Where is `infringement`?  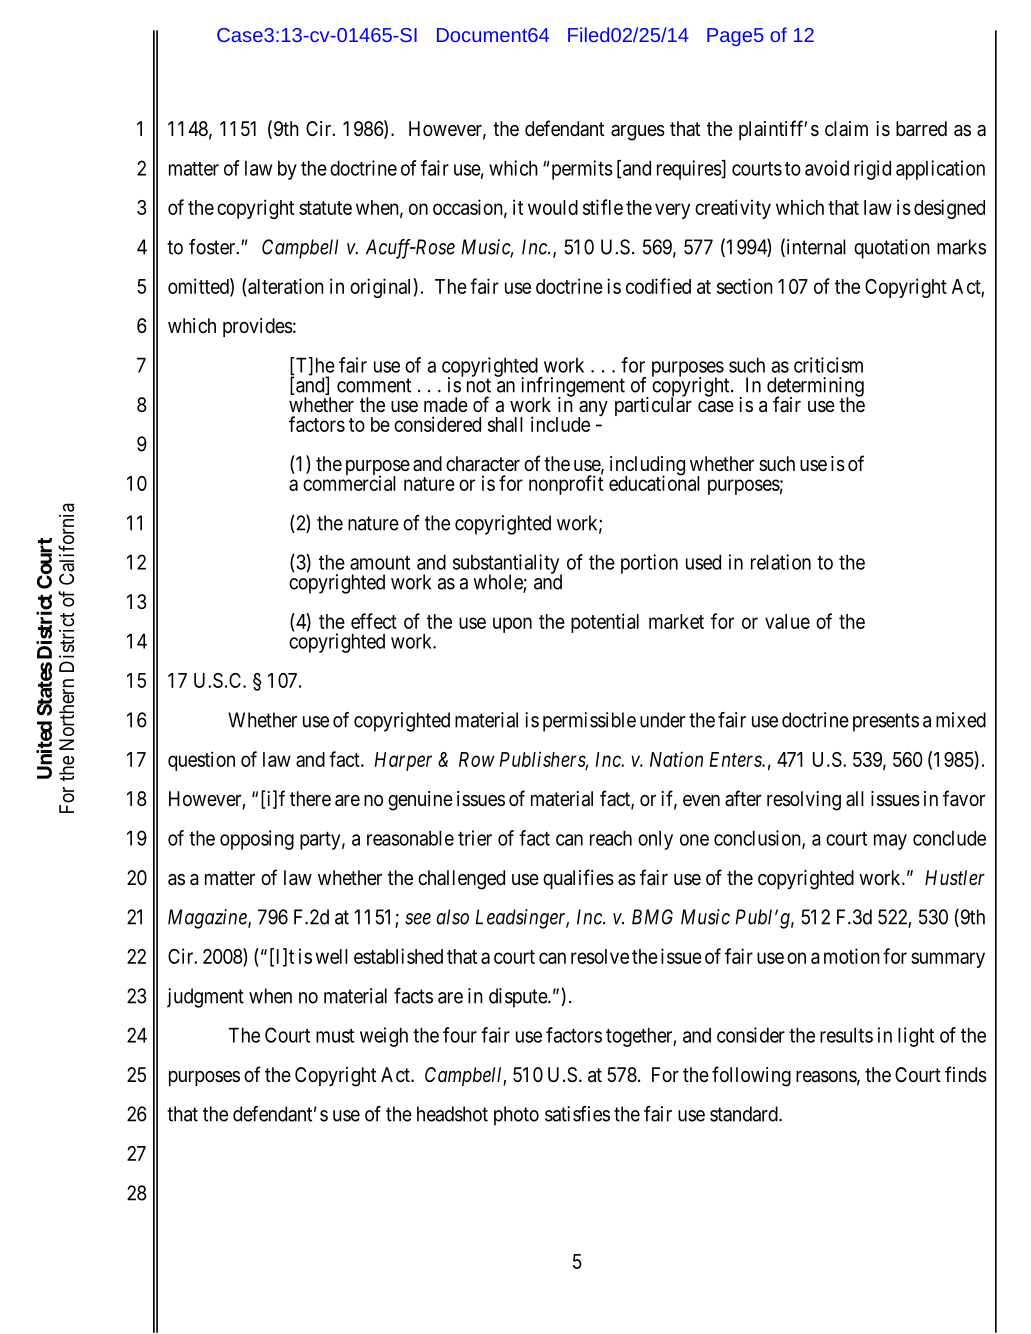 infringement is located at coordinates (573, 388).
